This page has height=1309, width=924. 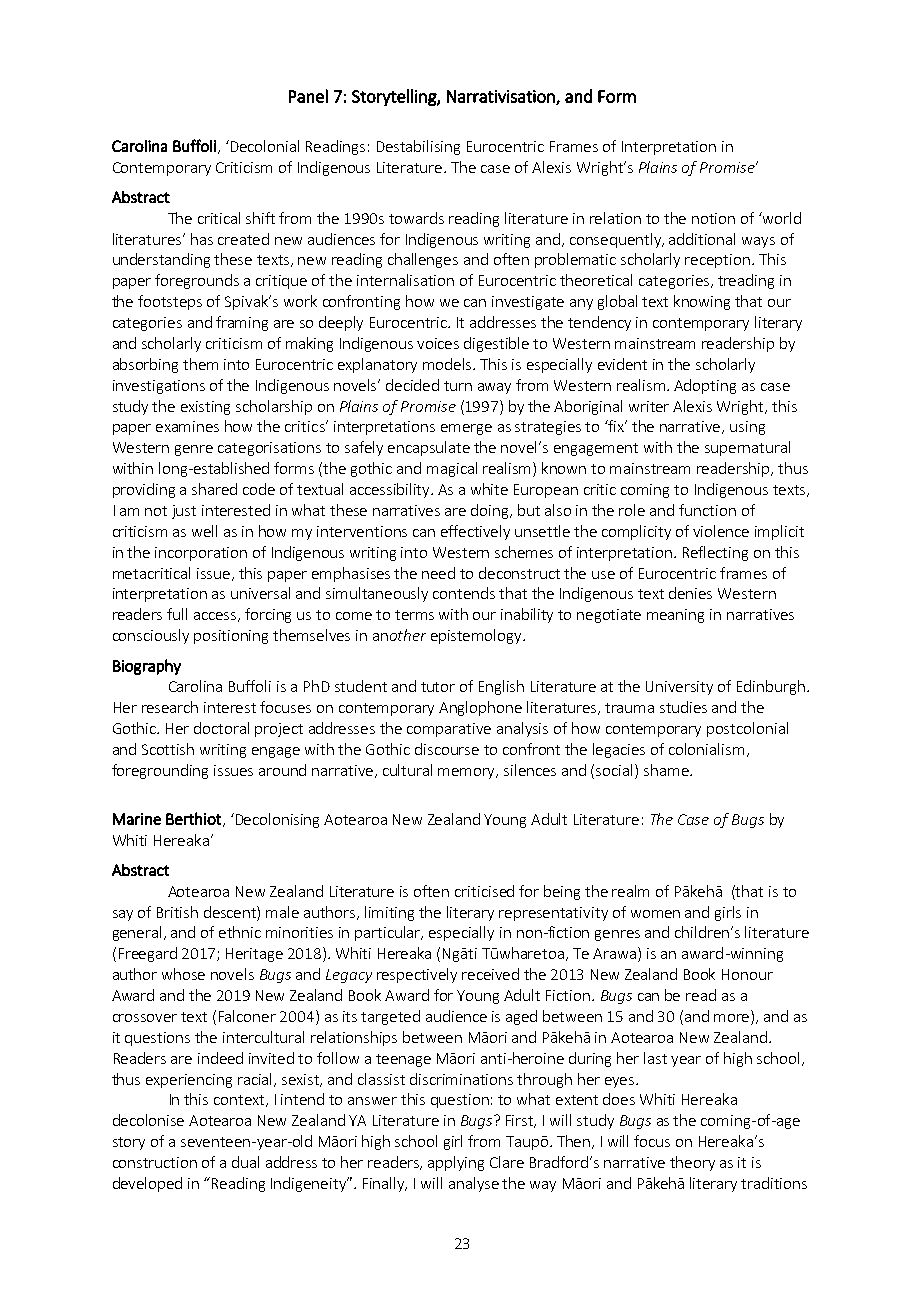 What do you see at coordinates (675, 616) in the page?
I see `meaning` at bounding box center [675, 616].
